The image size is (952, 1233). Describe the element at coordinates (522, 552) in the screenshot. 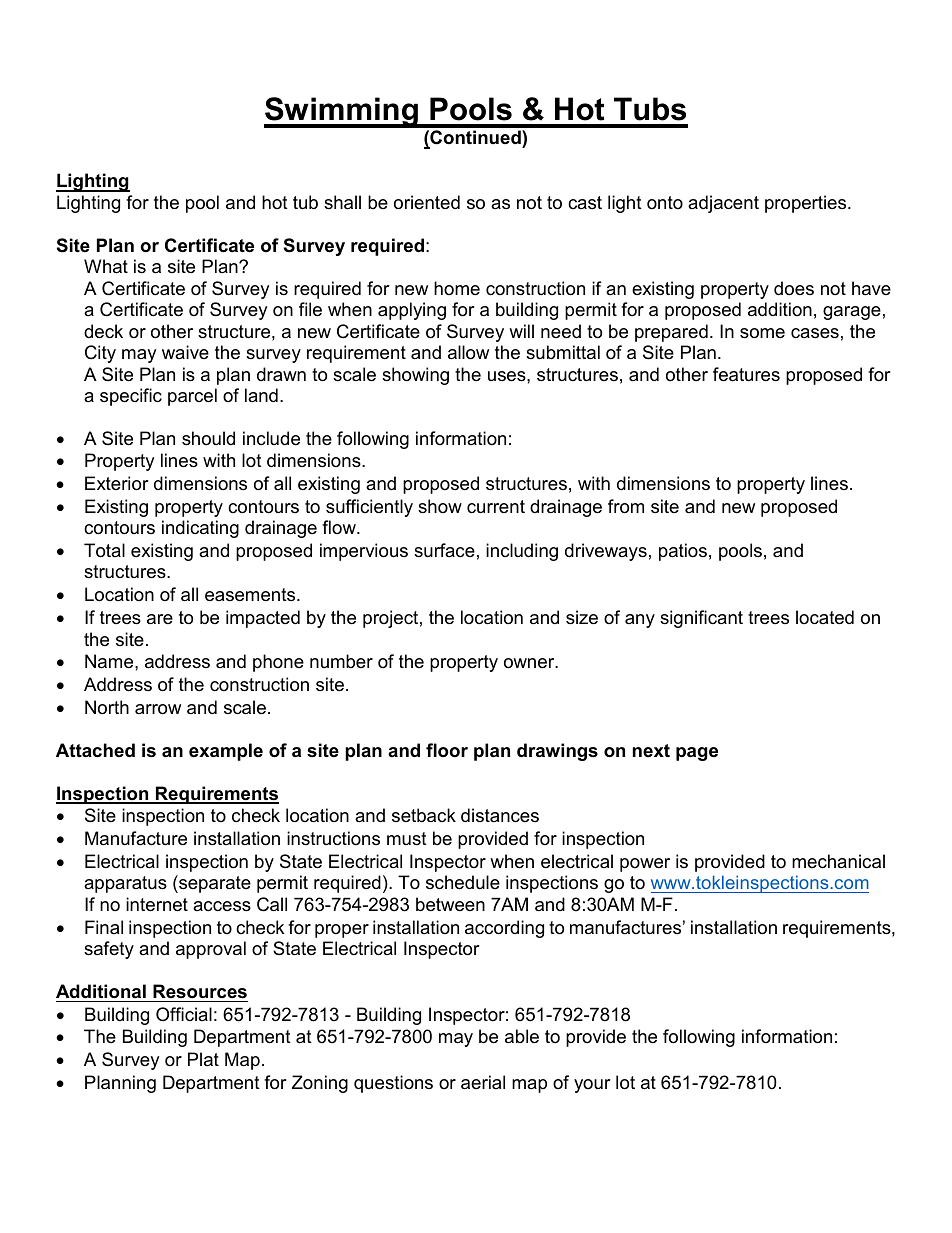

I see `including` at that location.
